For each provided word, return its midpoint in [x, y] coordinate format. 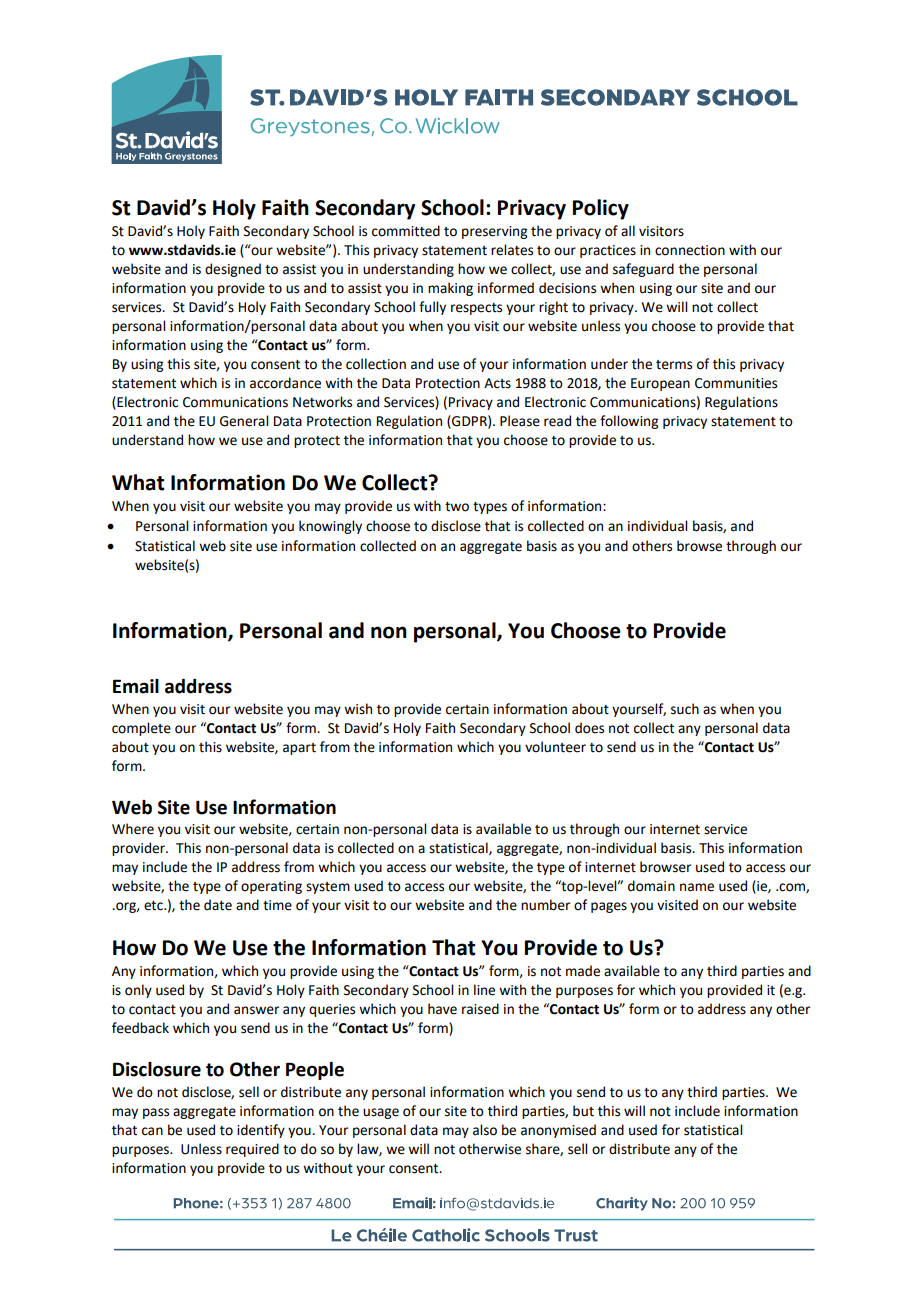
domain [651, 886]
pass [156, 1113]
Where [133, 829]
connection [690, 250]
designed [233, 270]
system [328, 888]
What [138, 482]
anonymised [558, 1131]
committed [406, 231]
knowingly [330, 527]
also [485, 1130]
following [629, 422]
